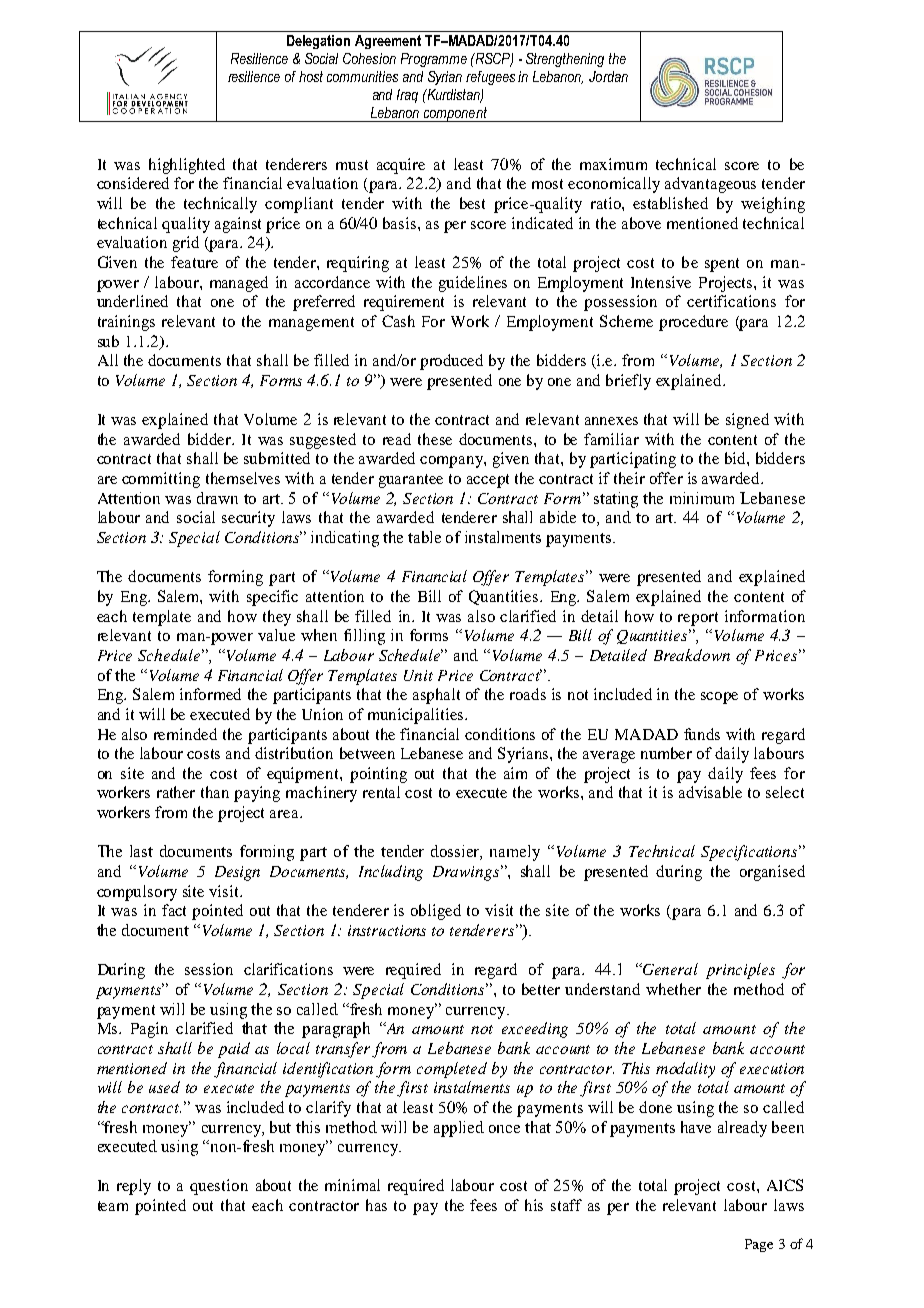 The height and width of the image is (1308, 924). What do you see at coordinates (692, 655) in the image?
I see `Breakdown` at bounding box center [692, 655].
